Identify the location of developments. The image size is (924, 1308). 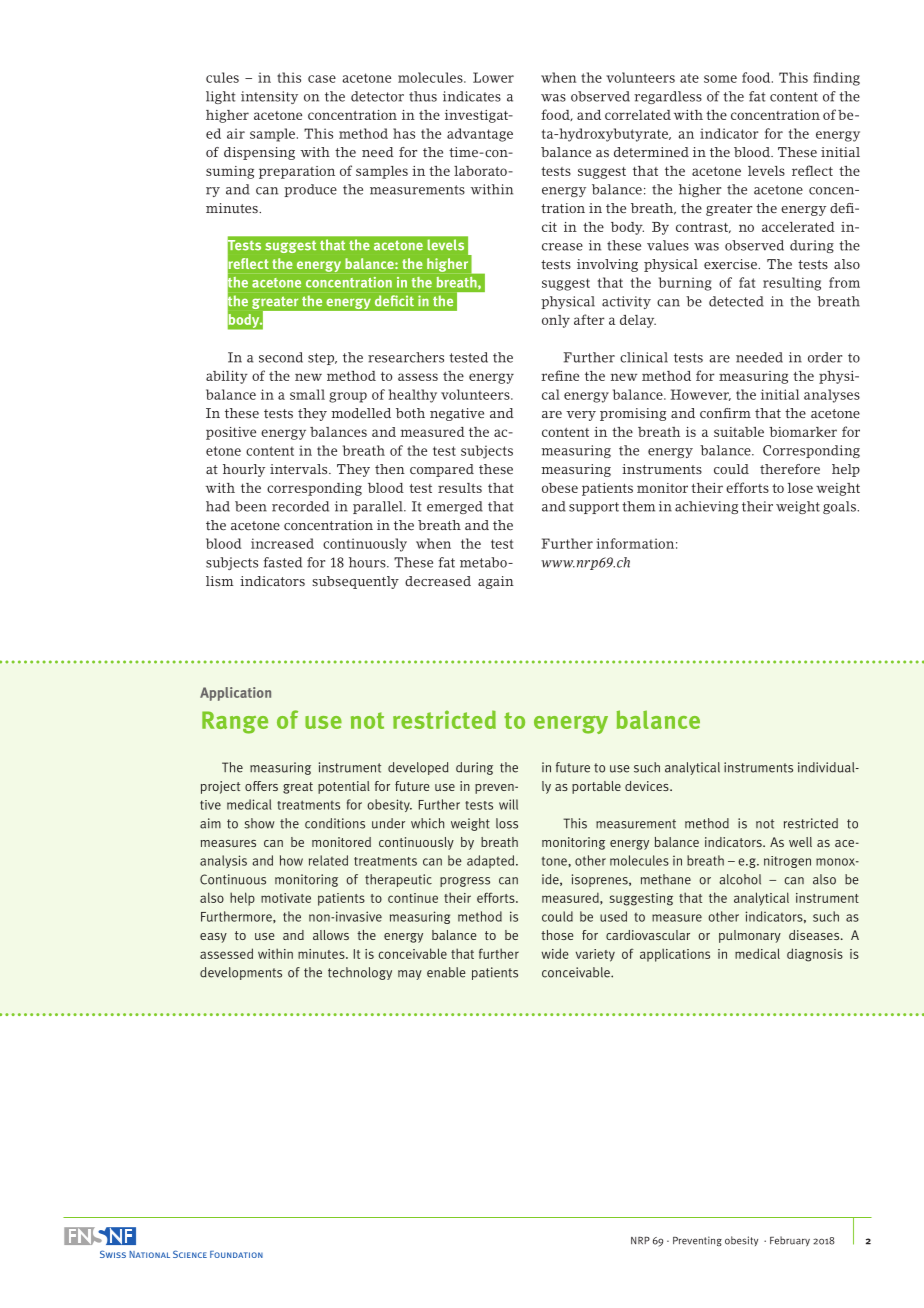
(241, 973).
